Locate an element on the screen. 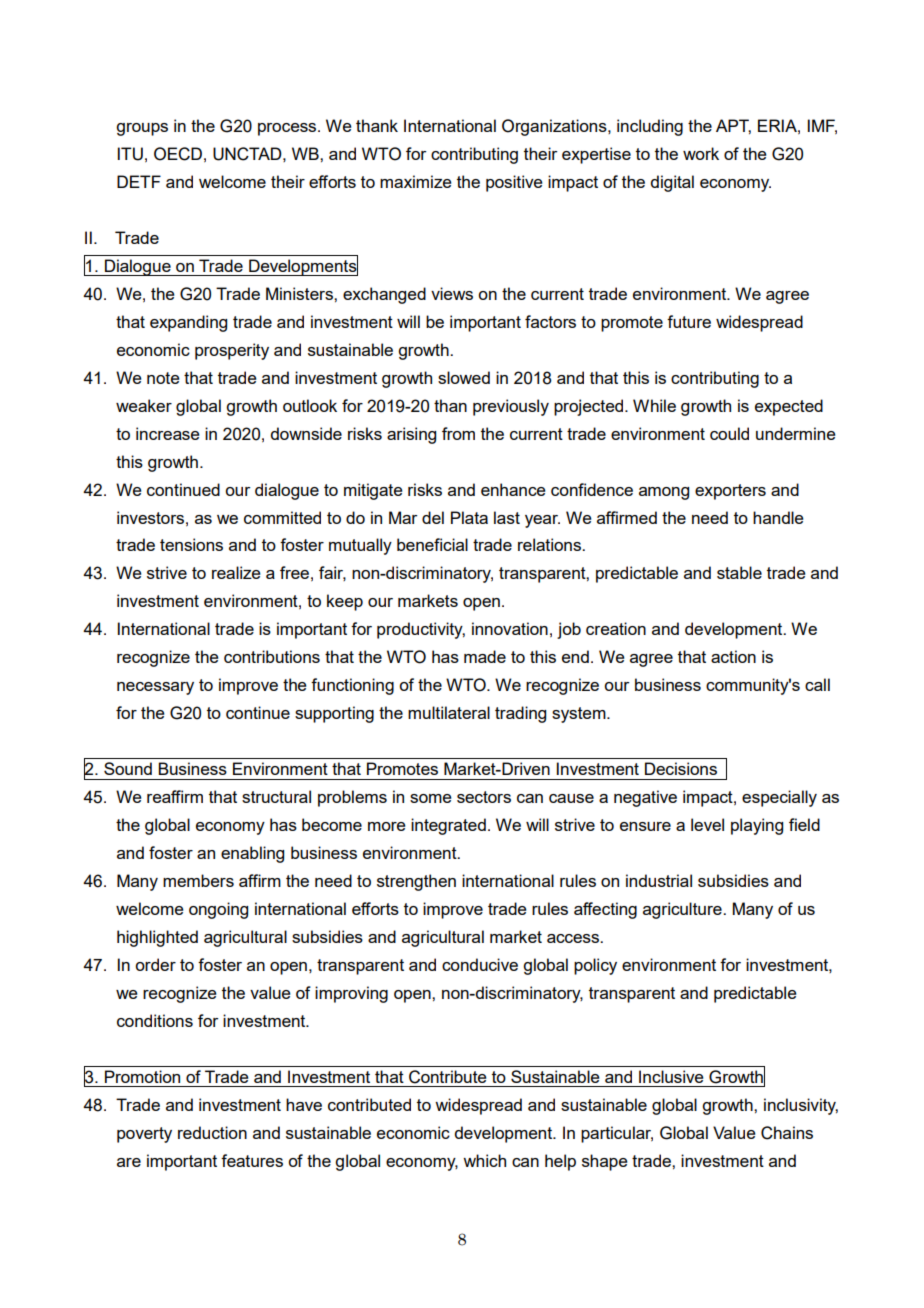 The image size is (924, 1308). increase is located at coordinates (168, 433).
